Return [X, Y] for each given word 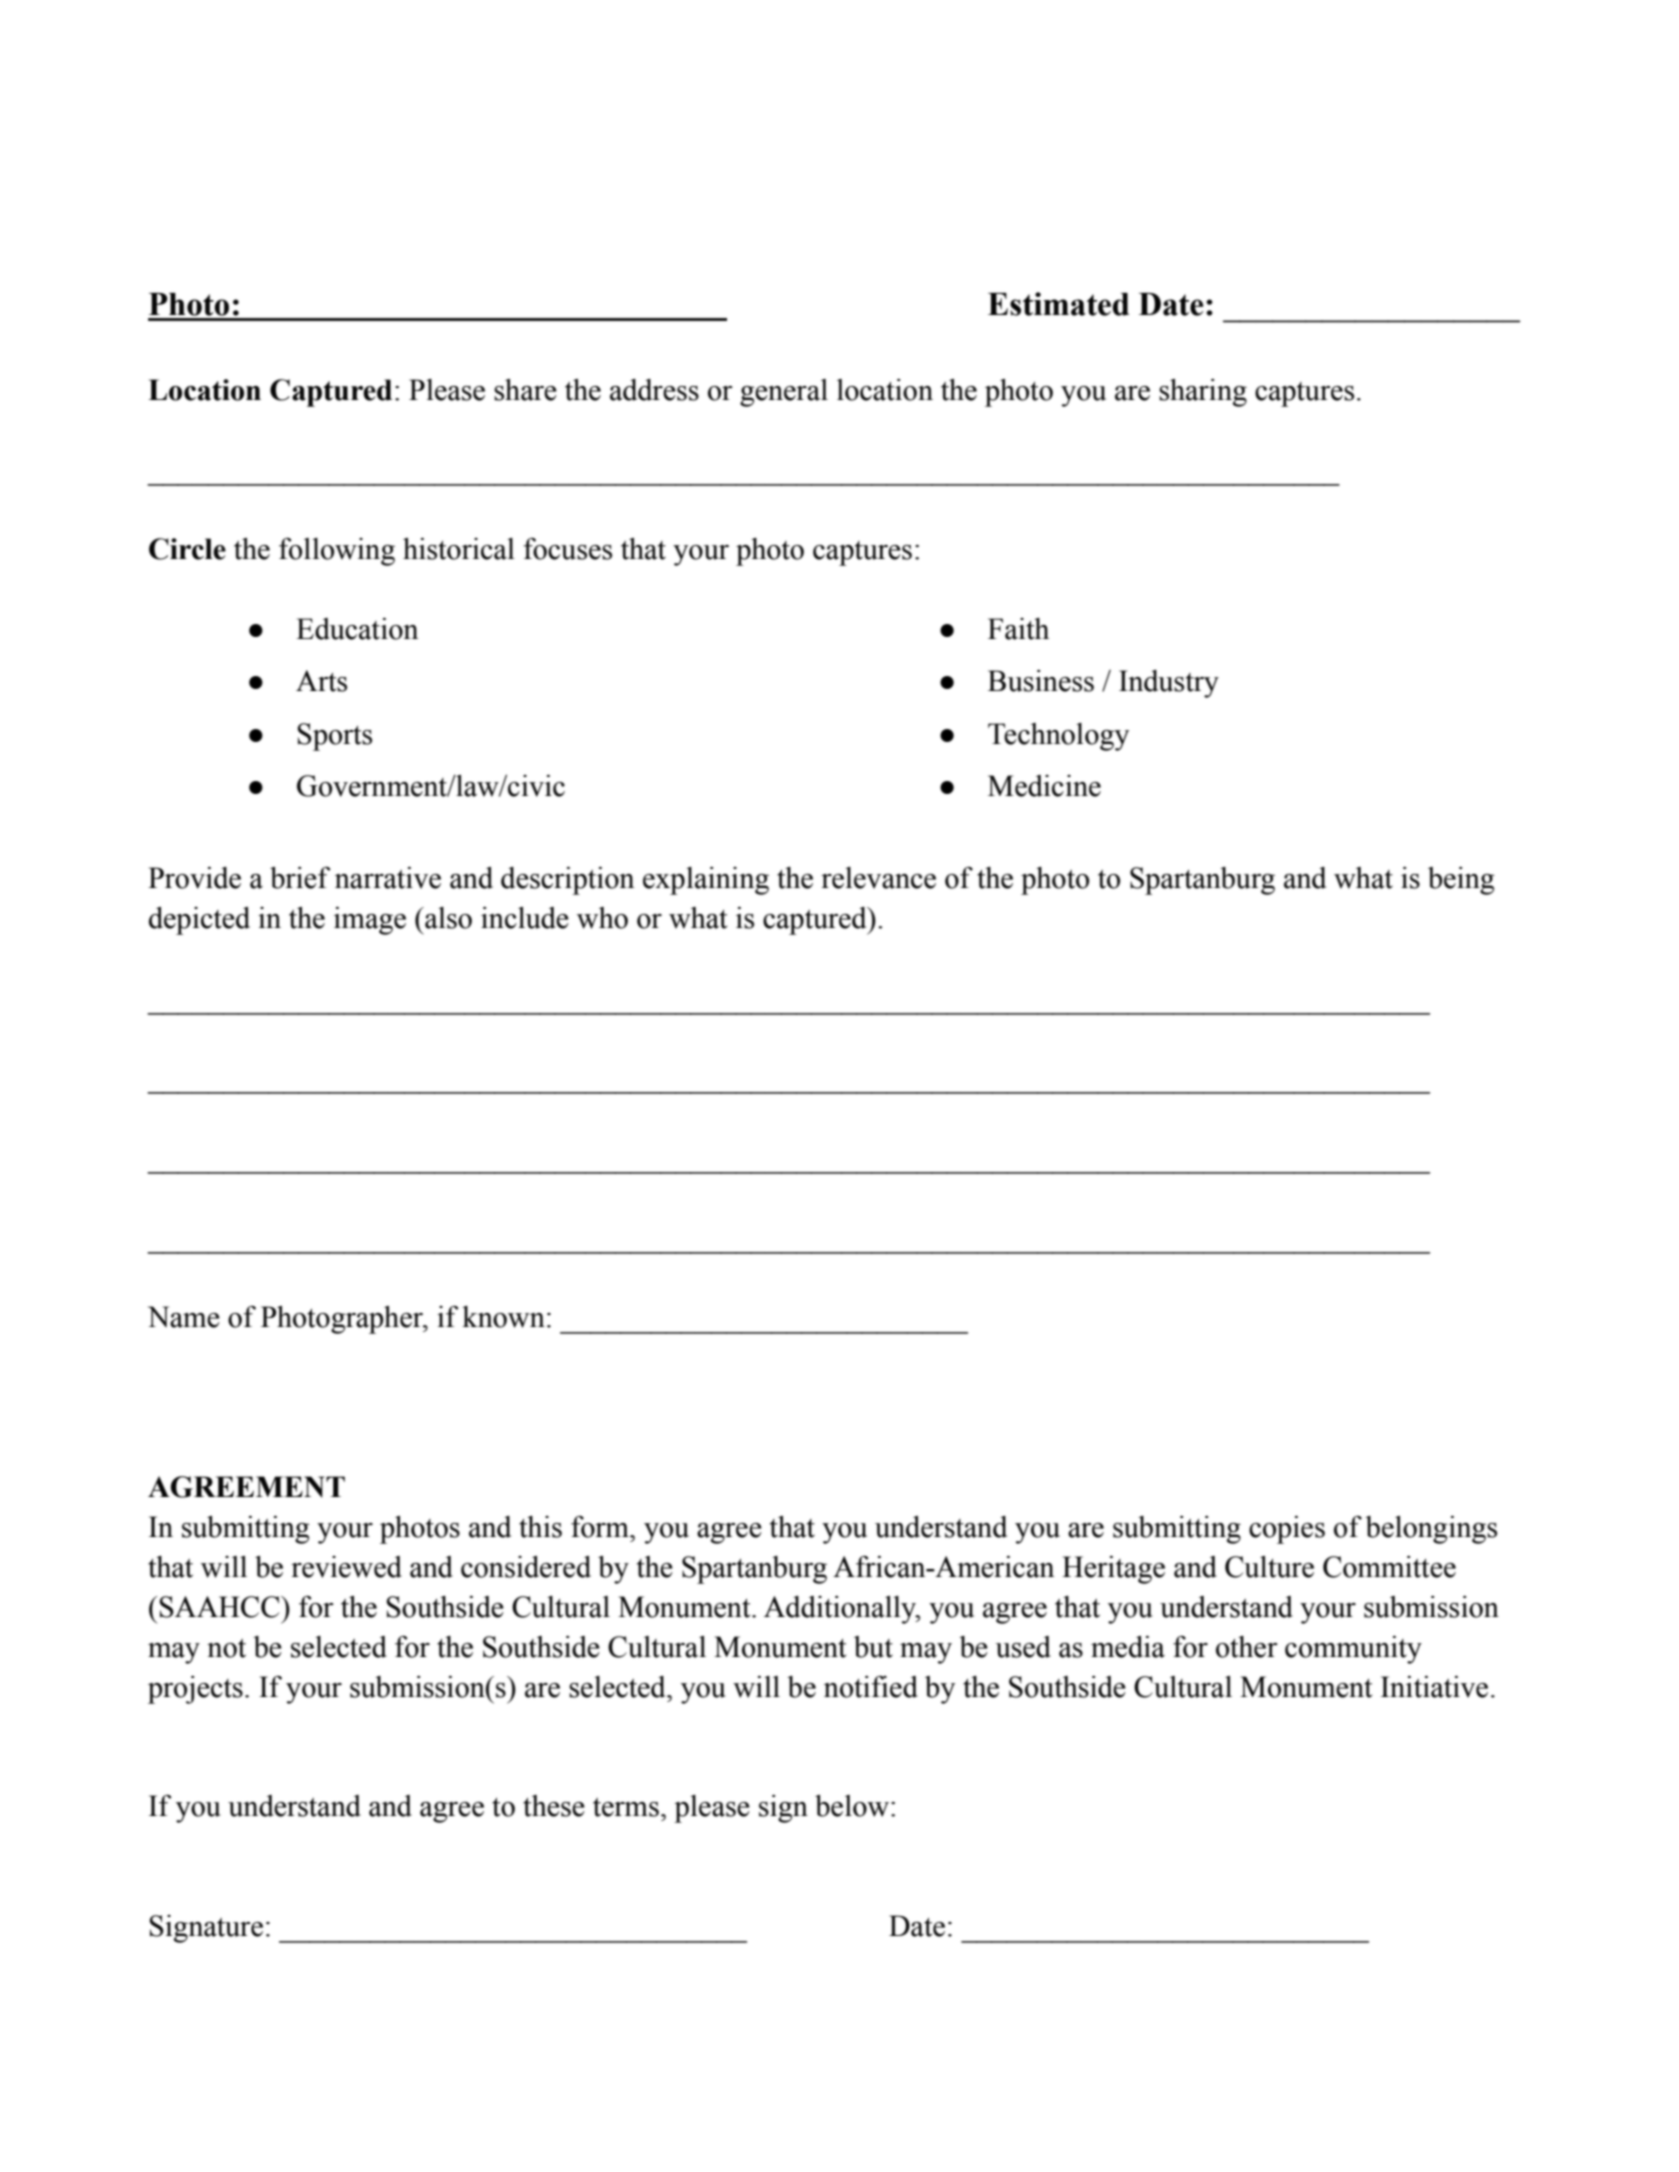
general [784, 393]
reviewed [346, 1567]
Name [184, 1317]
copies [1287, 1530]
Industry [1169, 684]
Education [357, 629]
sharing [1203, 393]
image [370, 921]
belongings [1431, 1530]
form [601, 1527]
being [1461, 881]
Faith [1018, 629]
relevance [878, 878]
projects [195, 1690]
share [525, 390]
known [503, 1317]
